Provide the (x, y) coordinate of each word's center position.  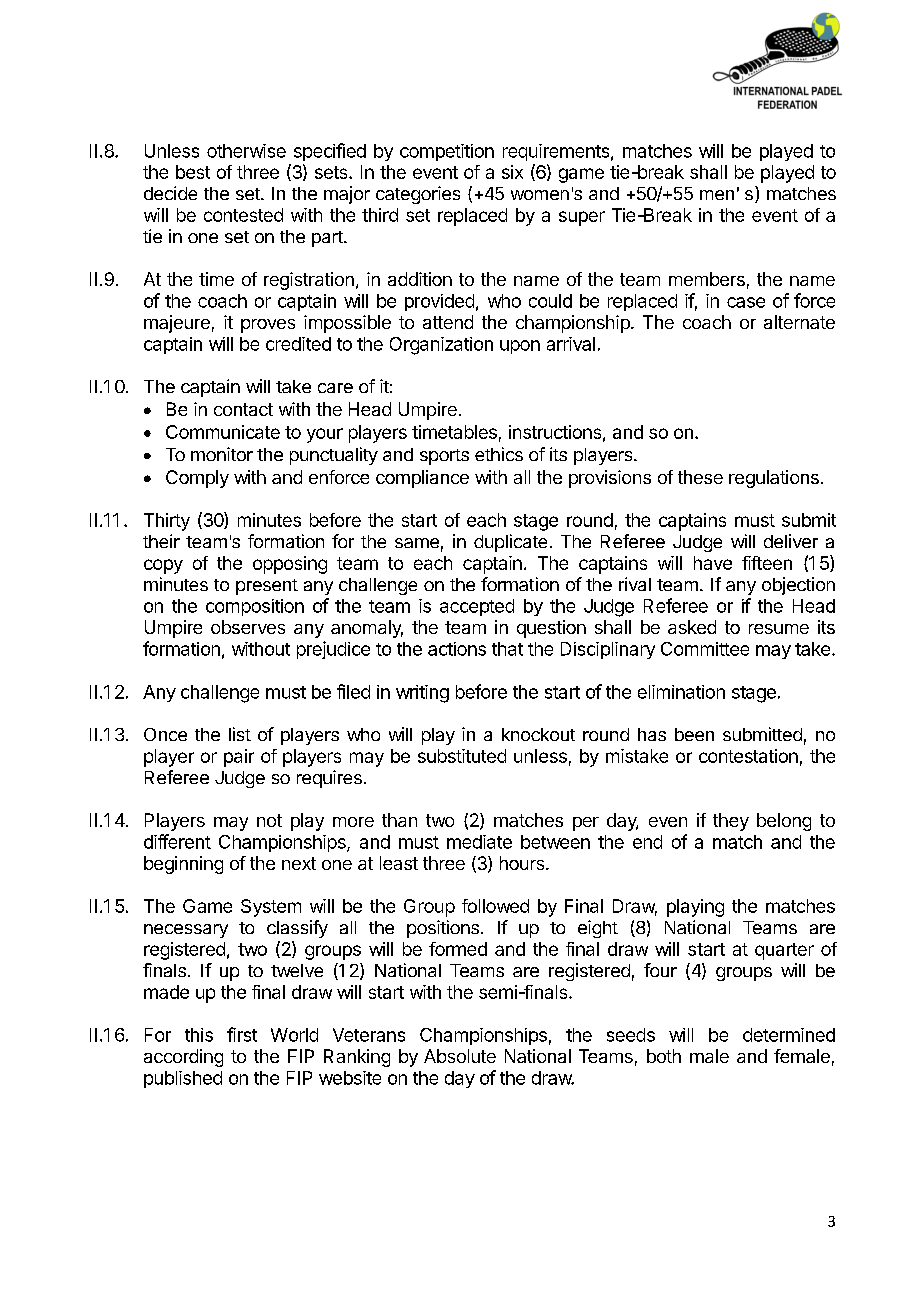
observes (248, 627)
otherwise (246, 151)
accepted (477, 607)
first (242, 1034)
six (512, 172)
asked (692, 627)
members (707, 279)
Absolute (460, 1056)
